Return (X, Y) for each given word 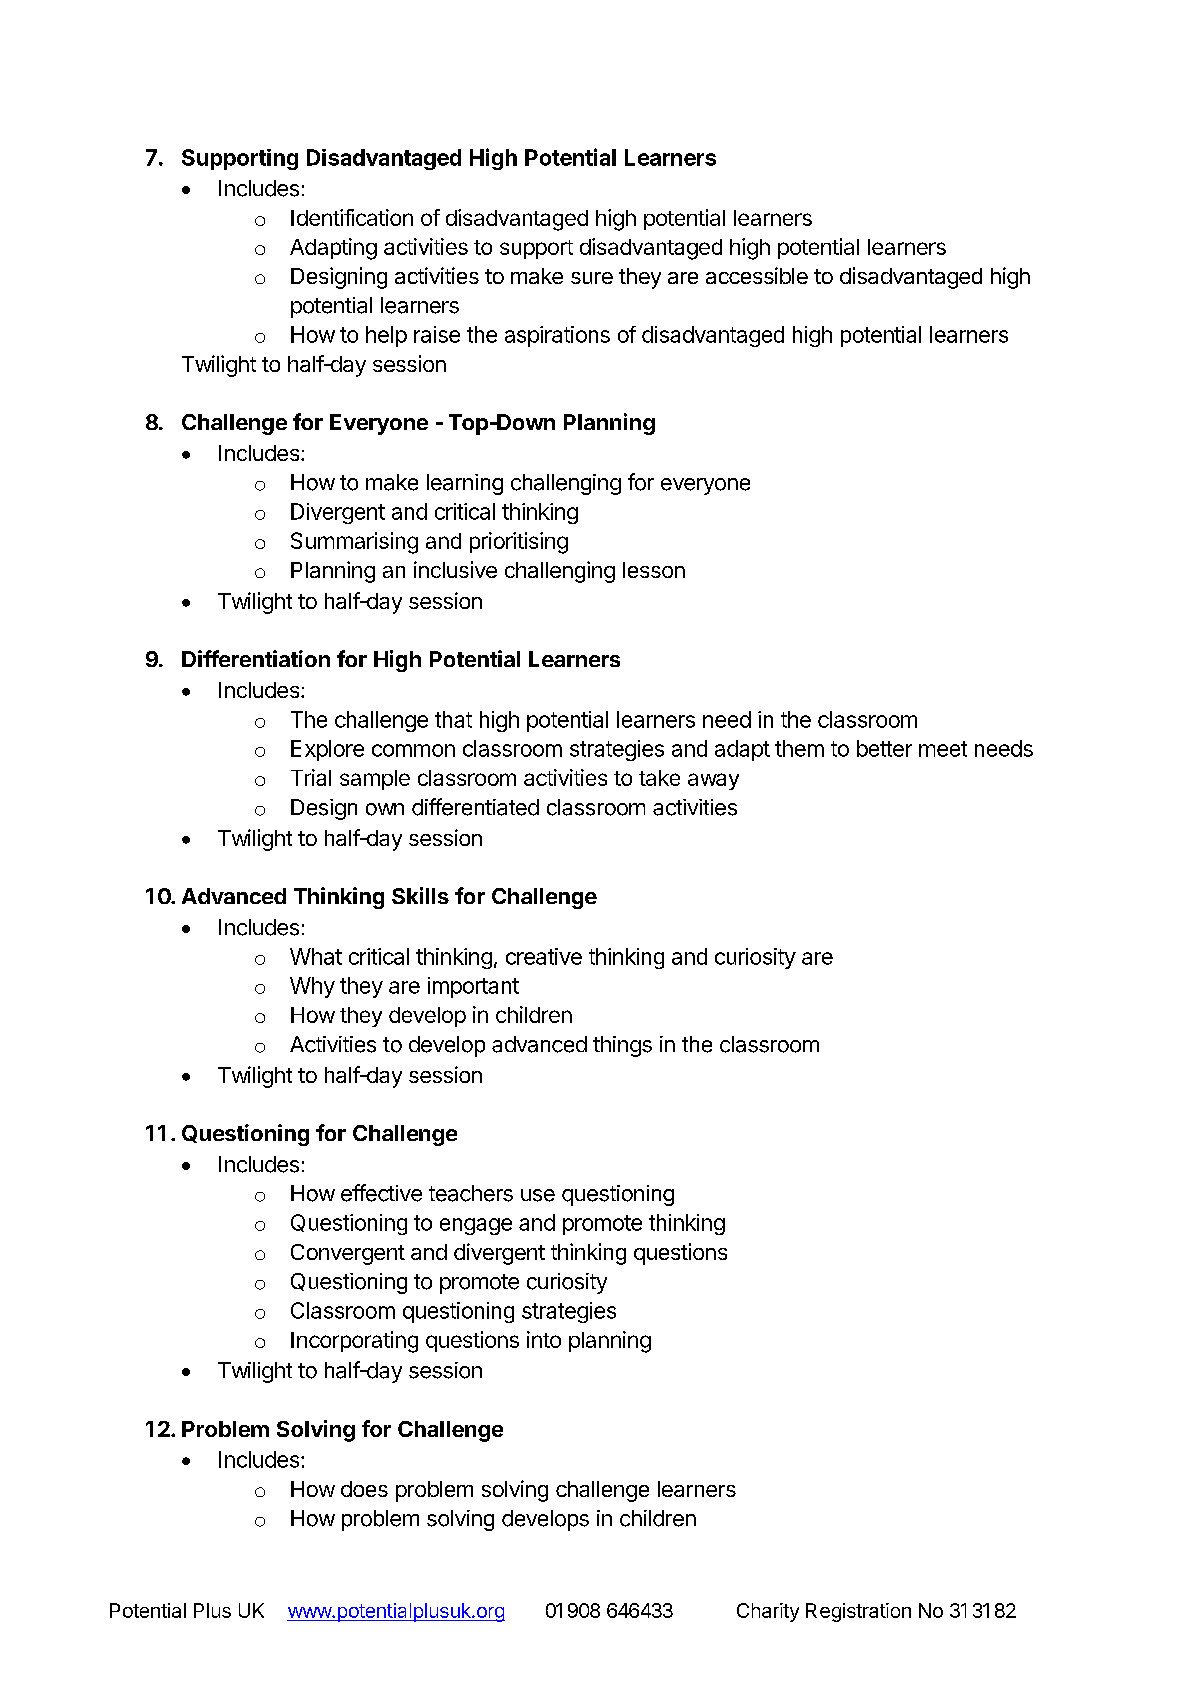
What (316, 956)
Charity (768, 1612)
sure (592, 278)
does (364, 1489)
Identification (352, 217)
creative (544, 956)
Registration (858, 1612)
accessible (757, 275)
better (884, 748)
